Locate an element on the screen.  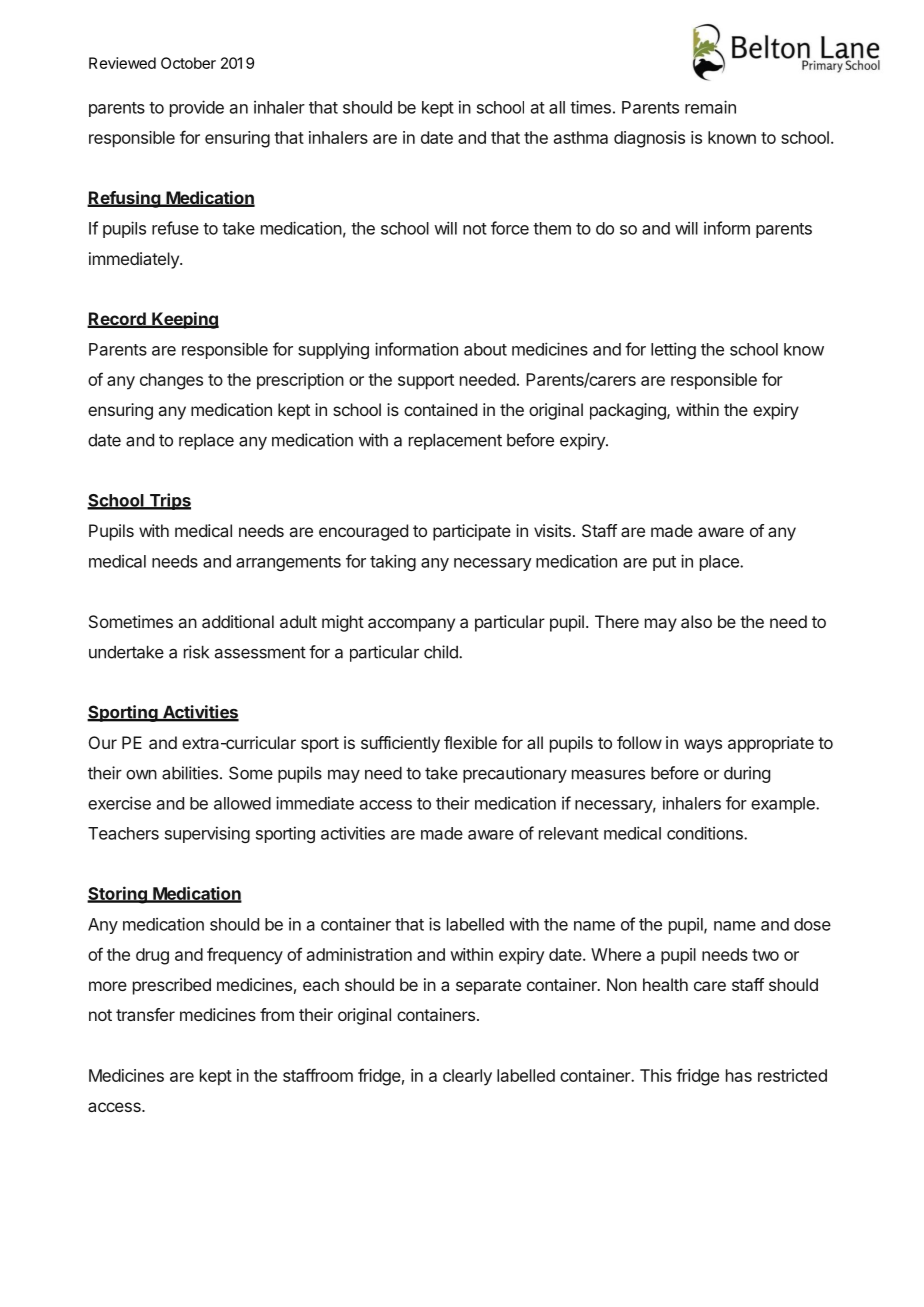
packaging is located at coordinates (629, 411).
